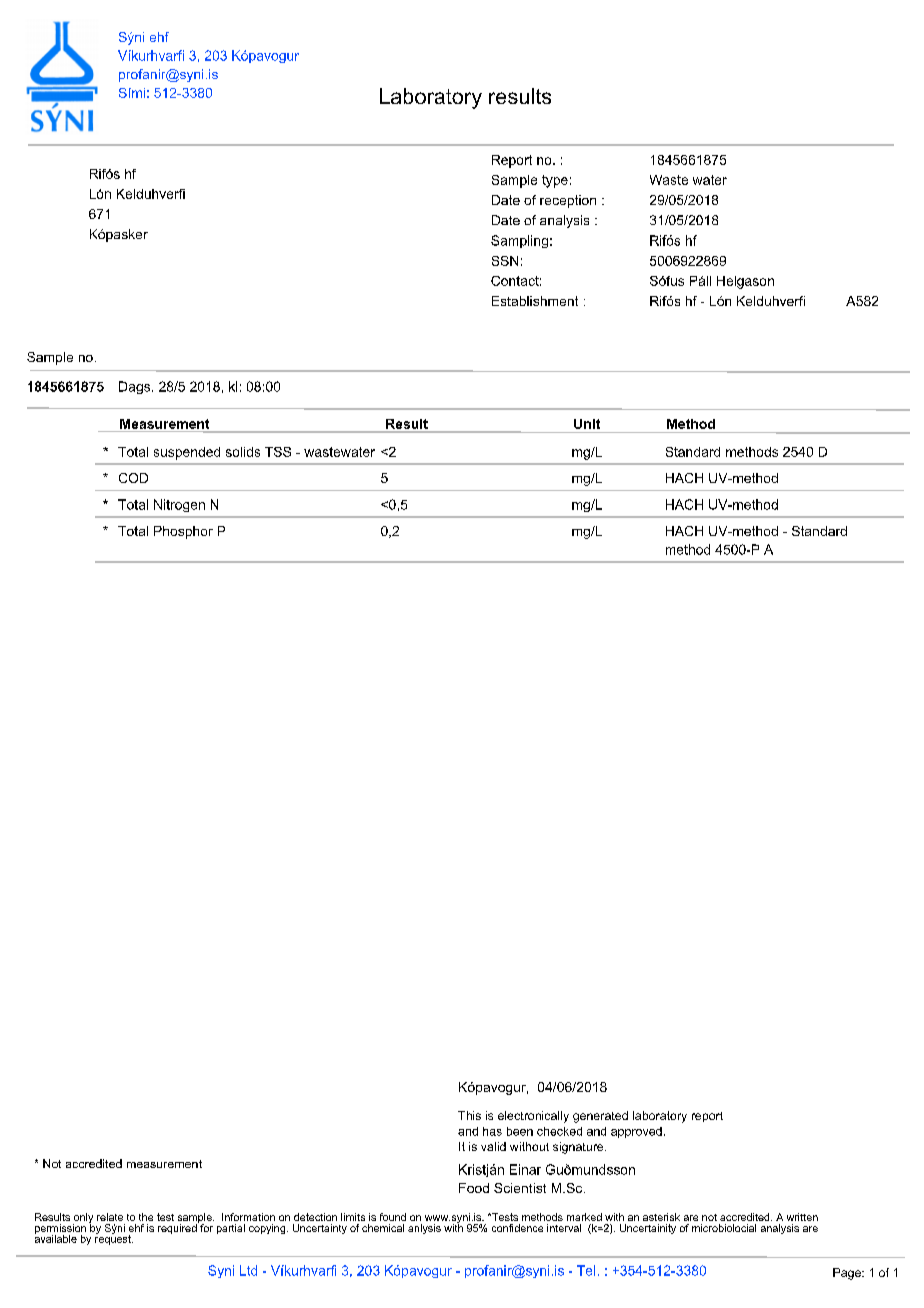  I want to click on Unit, so click(587, 424).
